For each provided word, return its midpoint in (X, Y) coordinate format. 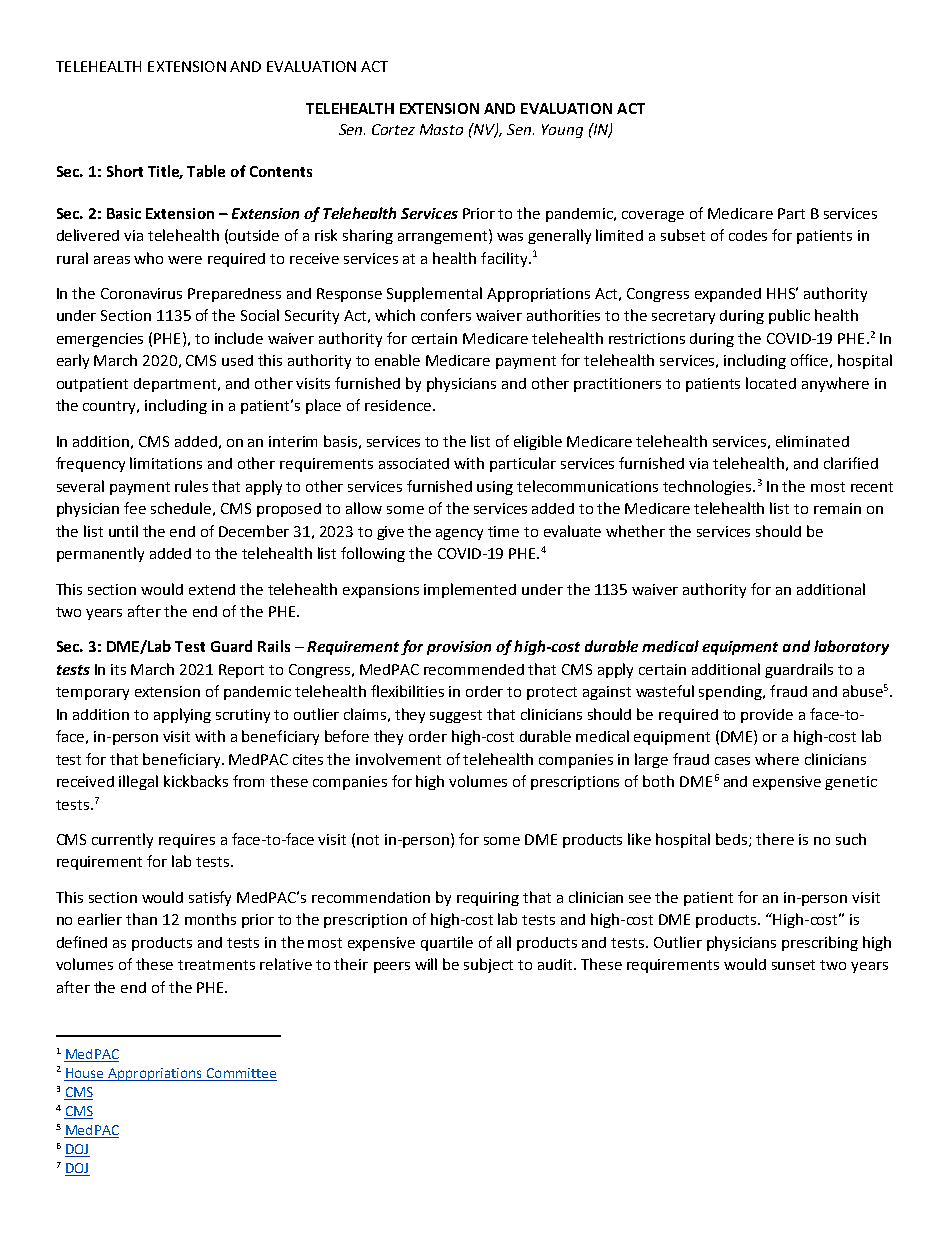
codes (748, 235)
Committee (241, 1073)
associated (414, 463)
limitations (166, 463)
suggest (456, 716)
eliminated (812, 441)
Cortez (393, 129)
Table (206, 171)
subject (488, 965)
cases (732, 761)
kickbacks (196, 781)
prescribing (820, 943)
